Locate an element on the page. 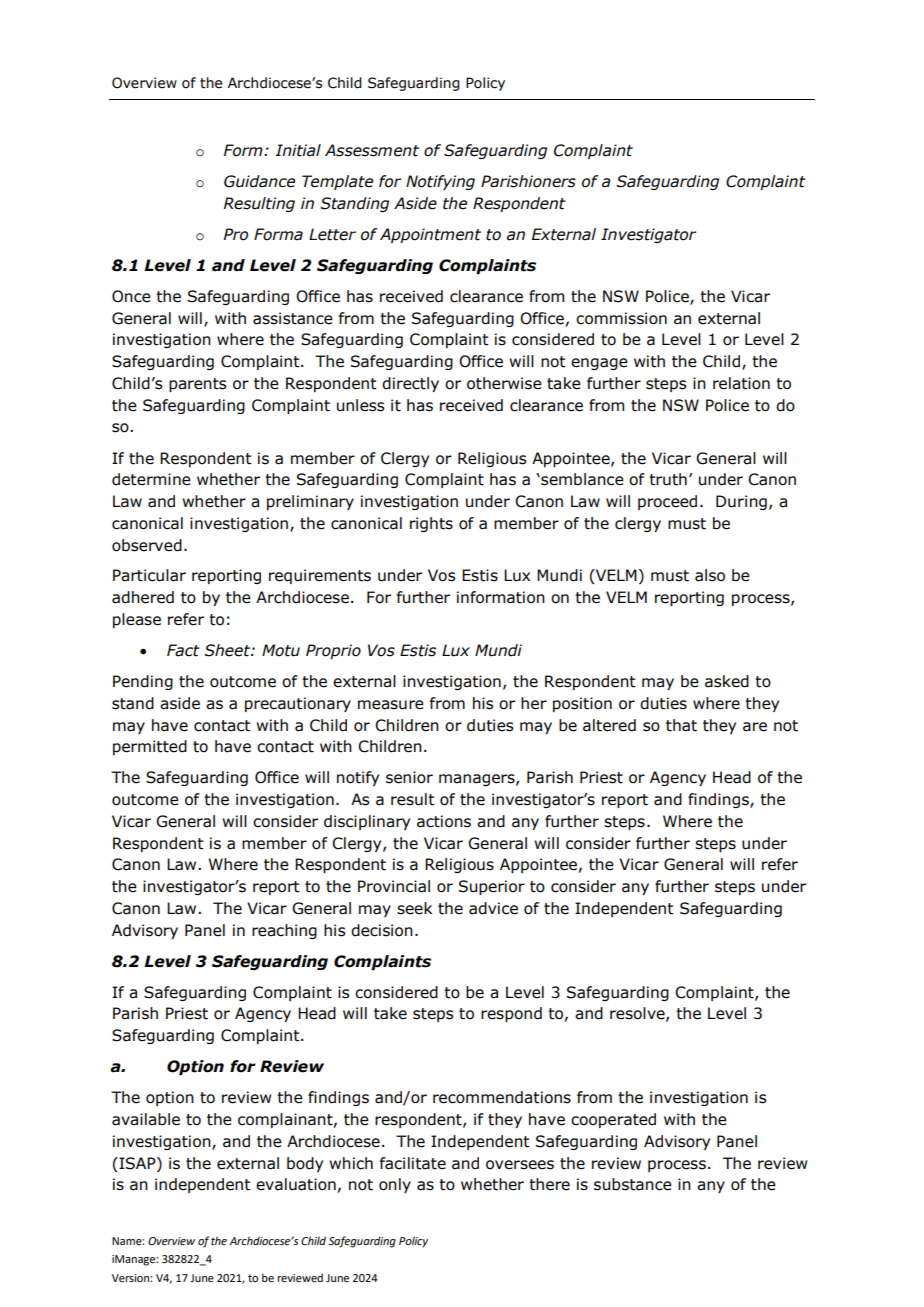 The width and height of the document is (924, 1307). rights is located at coordinates (431, 524).
